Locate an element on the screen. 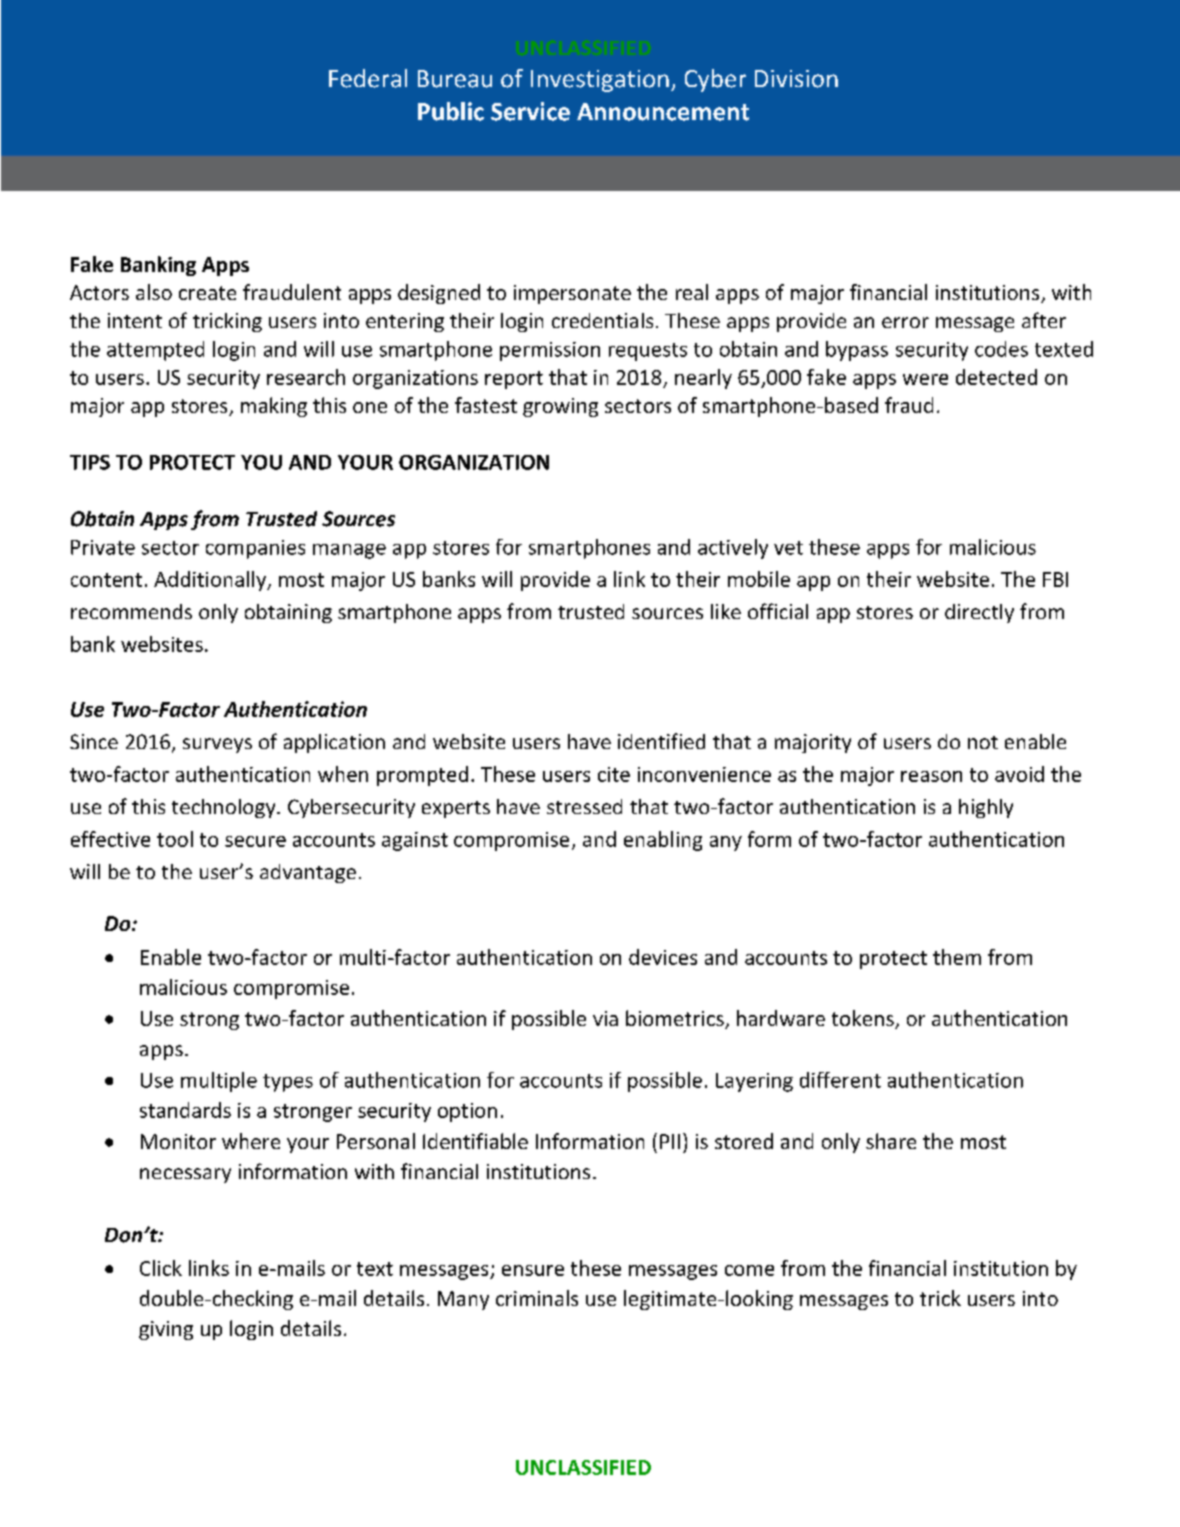 This screenshot has height=1527, width=1180. surveys is located at coordinates (217, 745).
